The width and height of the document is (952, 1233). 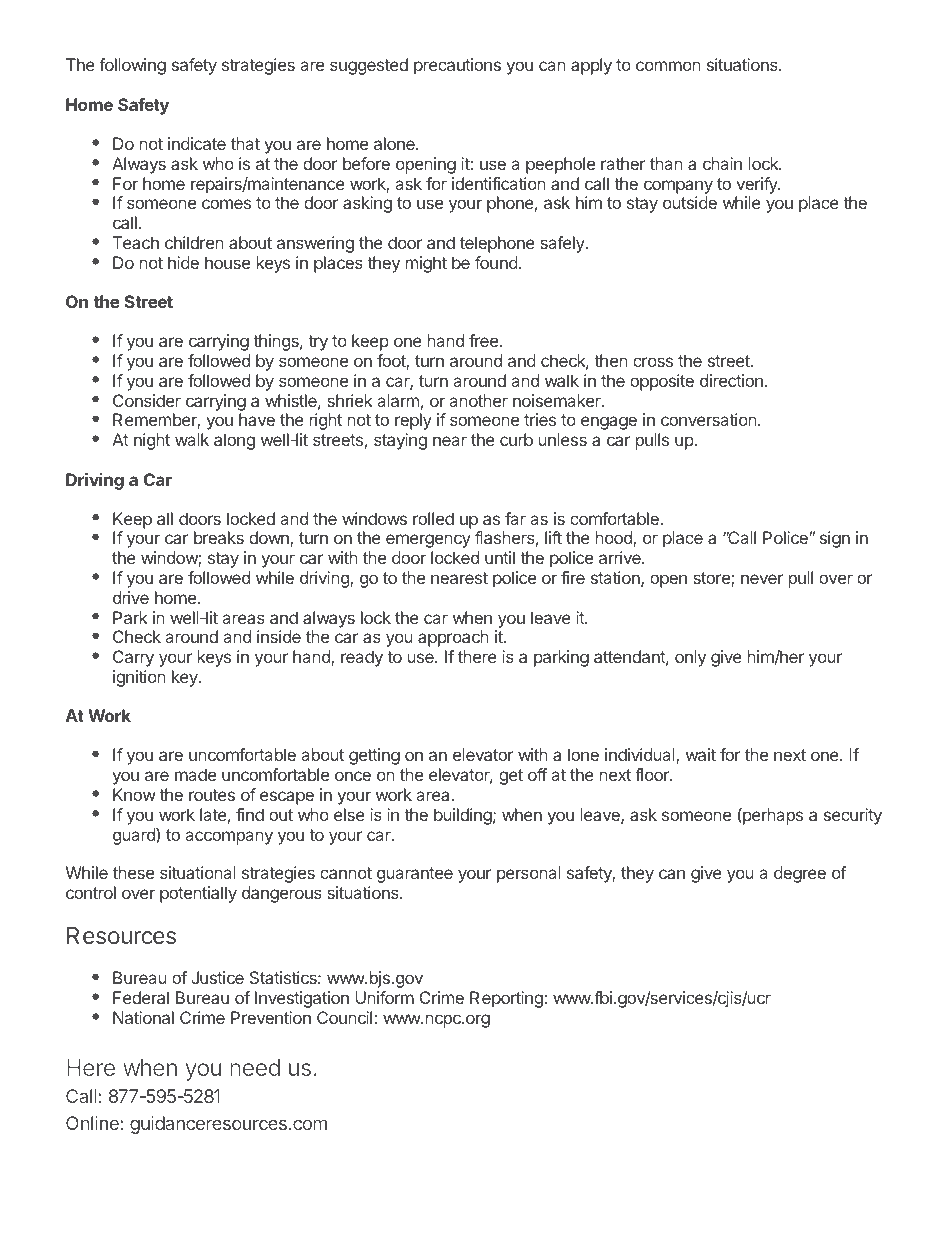 I want to click on following, so click(x=132, y=66).
